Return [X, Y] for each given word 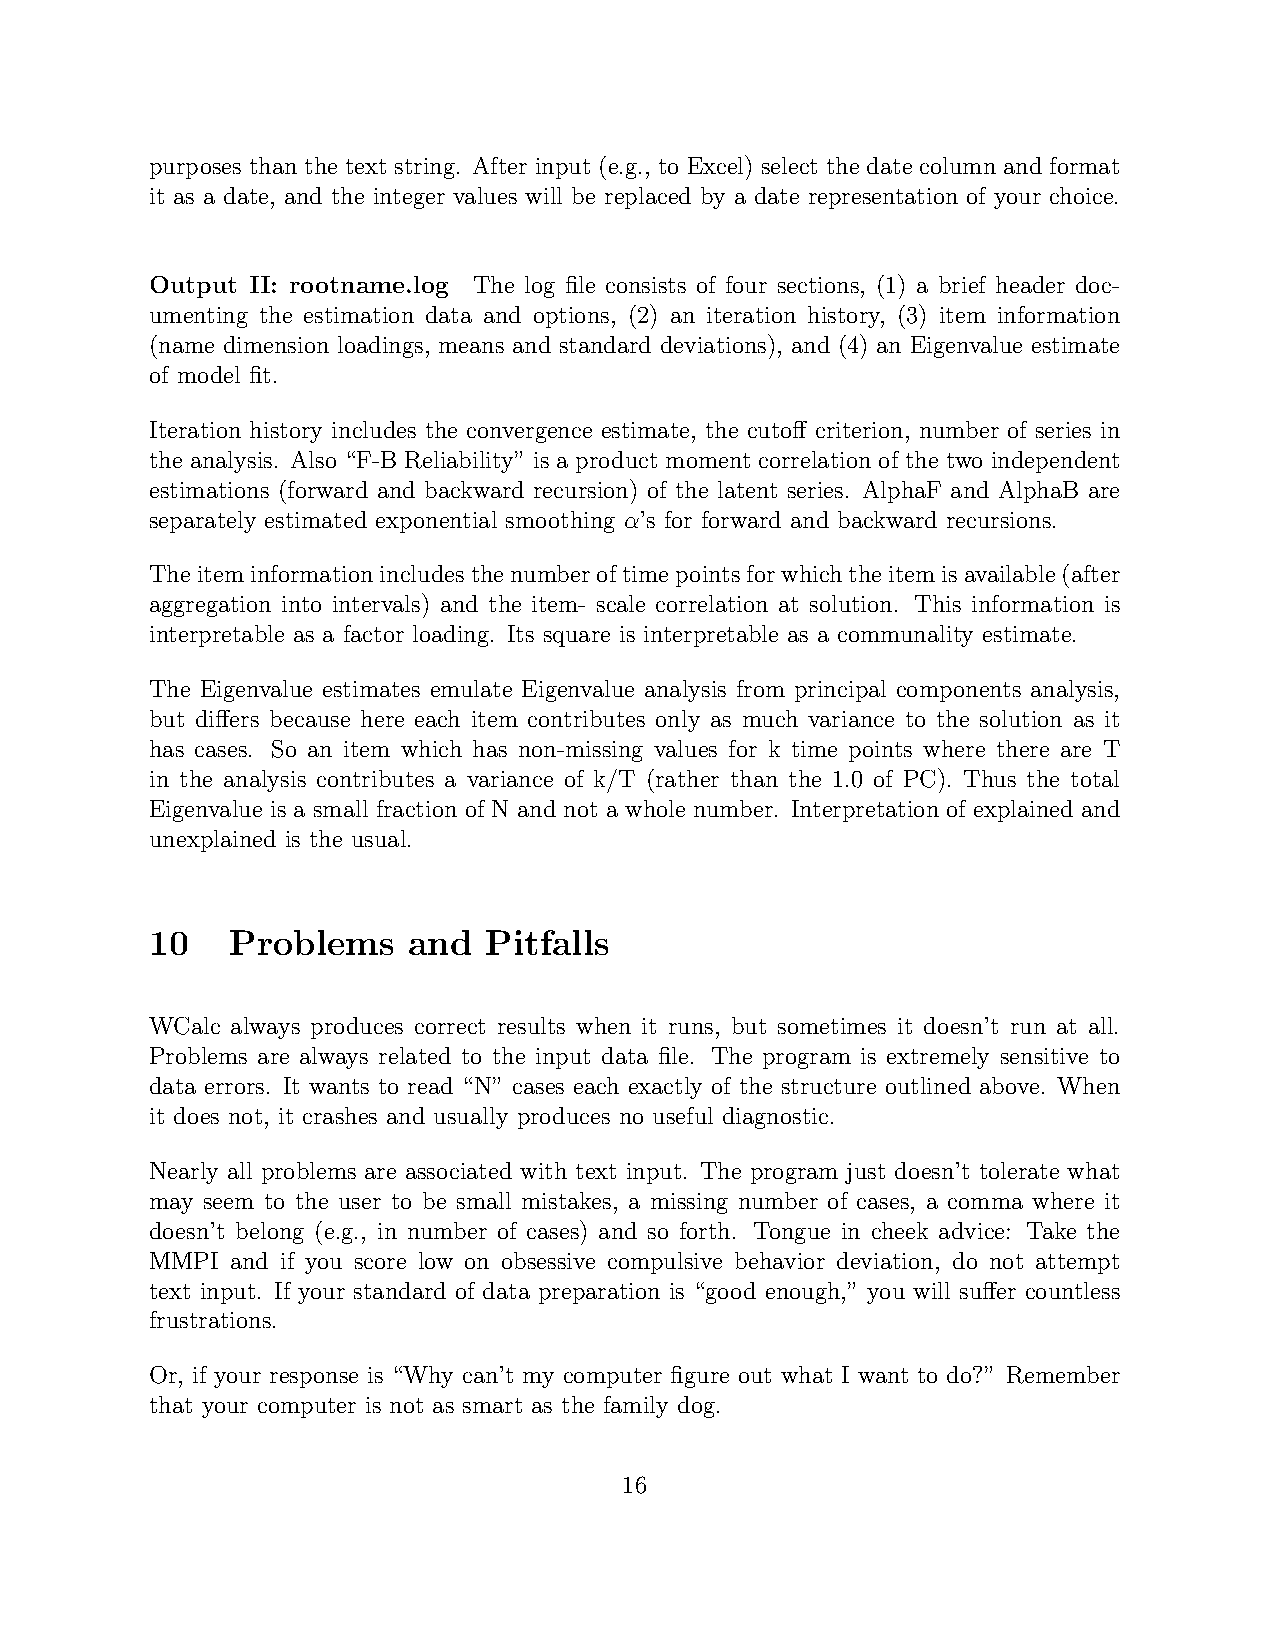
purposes [195, 171]
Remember [1063, 1375]
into [301, 604]
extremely [938, 1058]
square [577, 639]
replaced [648, 198]
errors [234, 1088]
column [958, 165]
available [1010, 573]
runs [691, 1028]
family [636, 1407]
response [314, 1380]
